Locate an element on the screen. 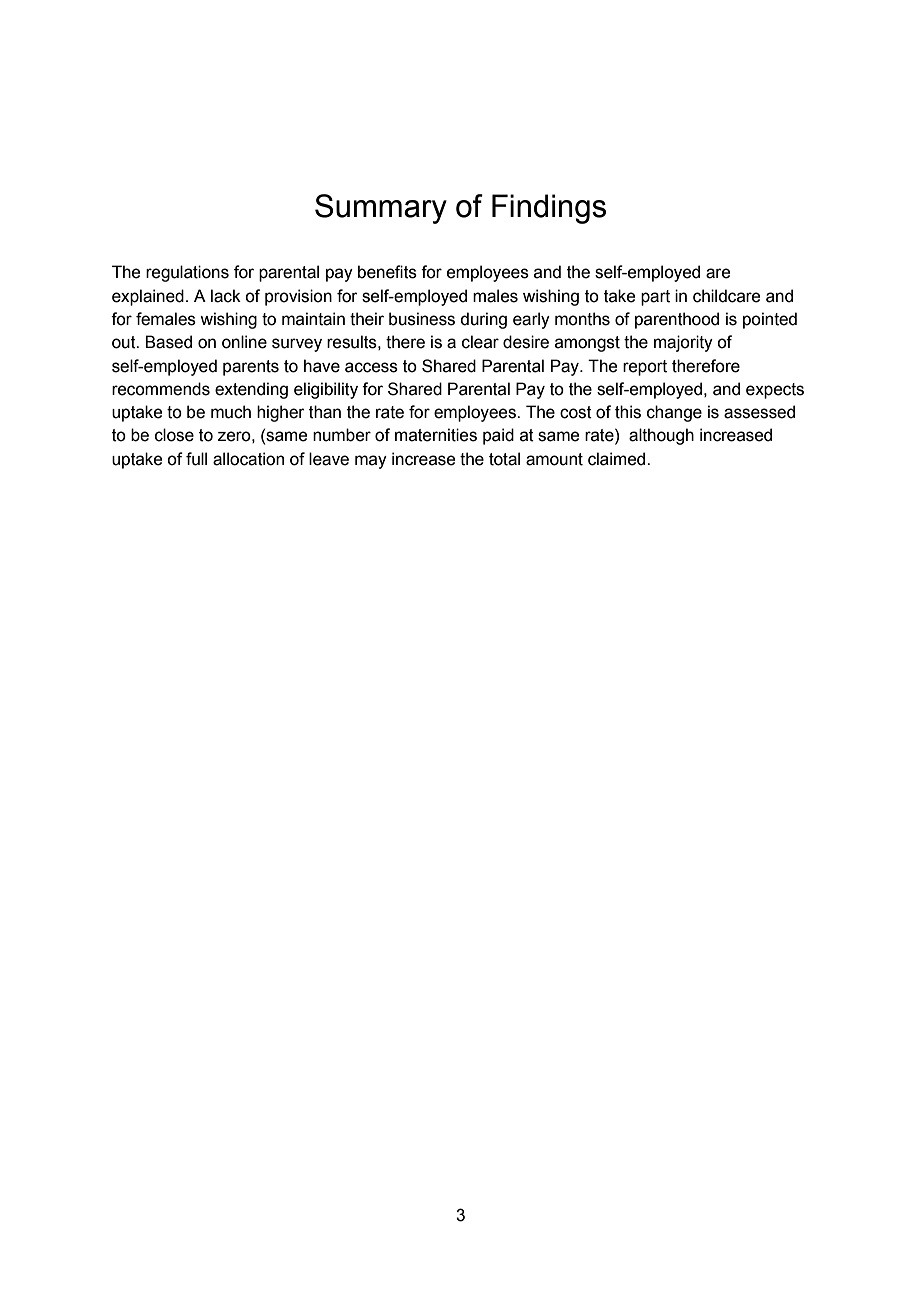  childcare is located at coordinates (726, 296).
